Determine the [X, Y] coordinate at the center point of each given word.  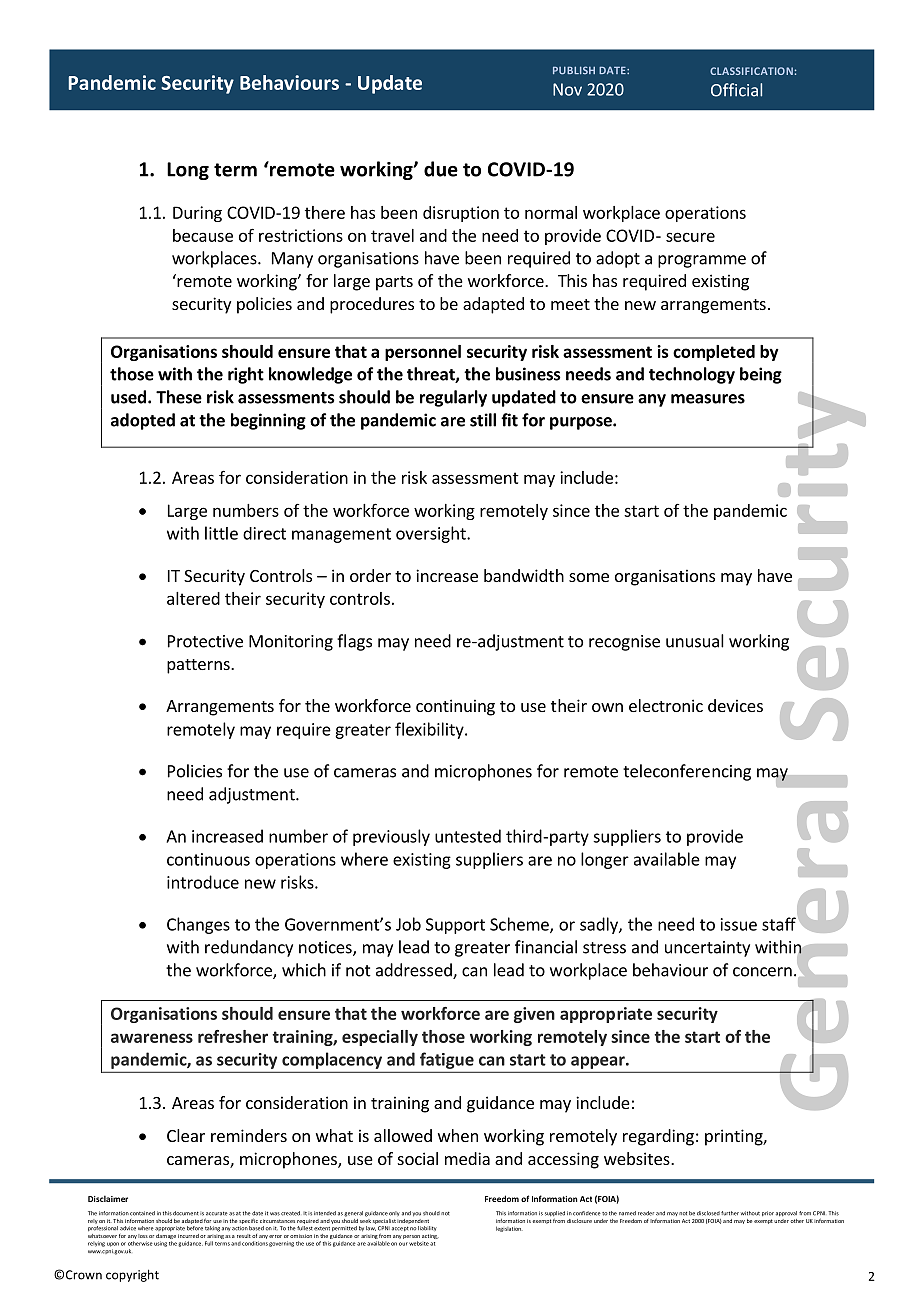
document [186, 1213]
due [441, 169]
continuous [208, 859]
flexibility [430, 730]
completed [714, 353]
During [197, 214]
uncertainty [707, 949]
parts [394, 283]
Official [736, 90]
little [221, 533]
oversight [432, 534]
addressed [415, 971]
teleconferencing [687, 772]
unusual [695, 641]
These [179, 397]
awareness [152, 1038]
